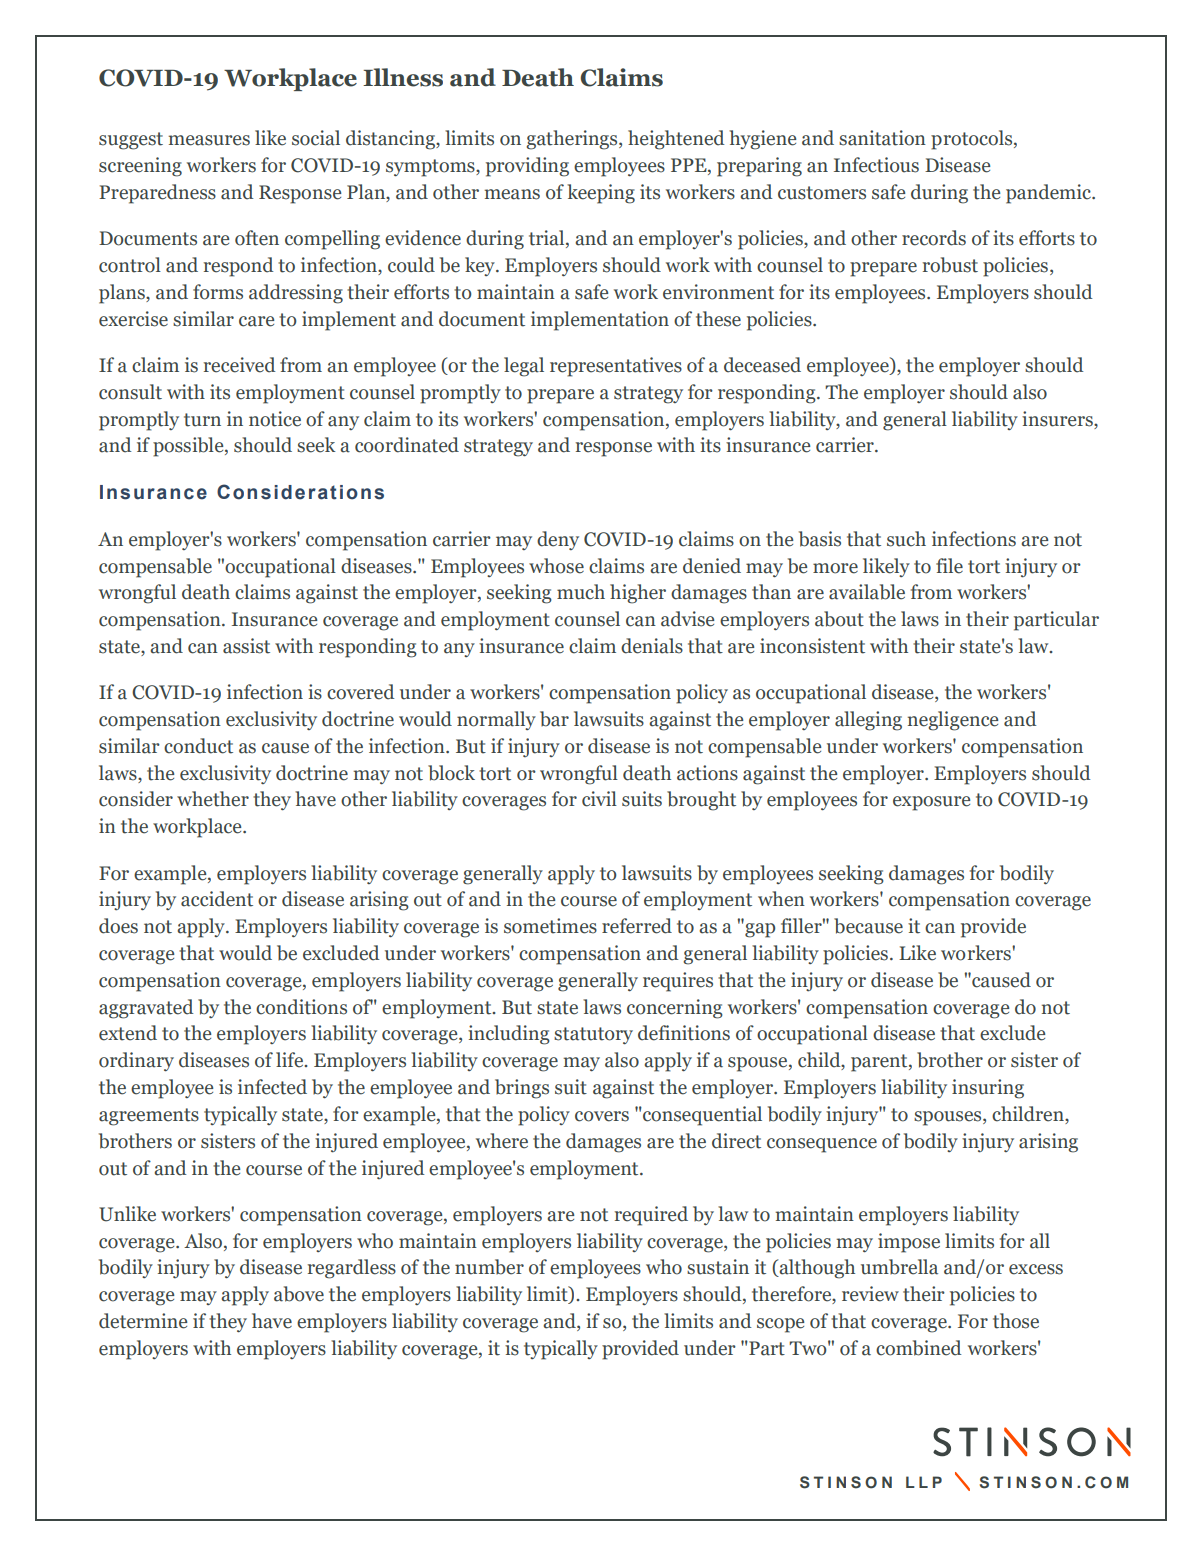 This page has height=1556, width=1202. Describe the element at coordinates (209, 140) in the page. I see `measures` at that location.
